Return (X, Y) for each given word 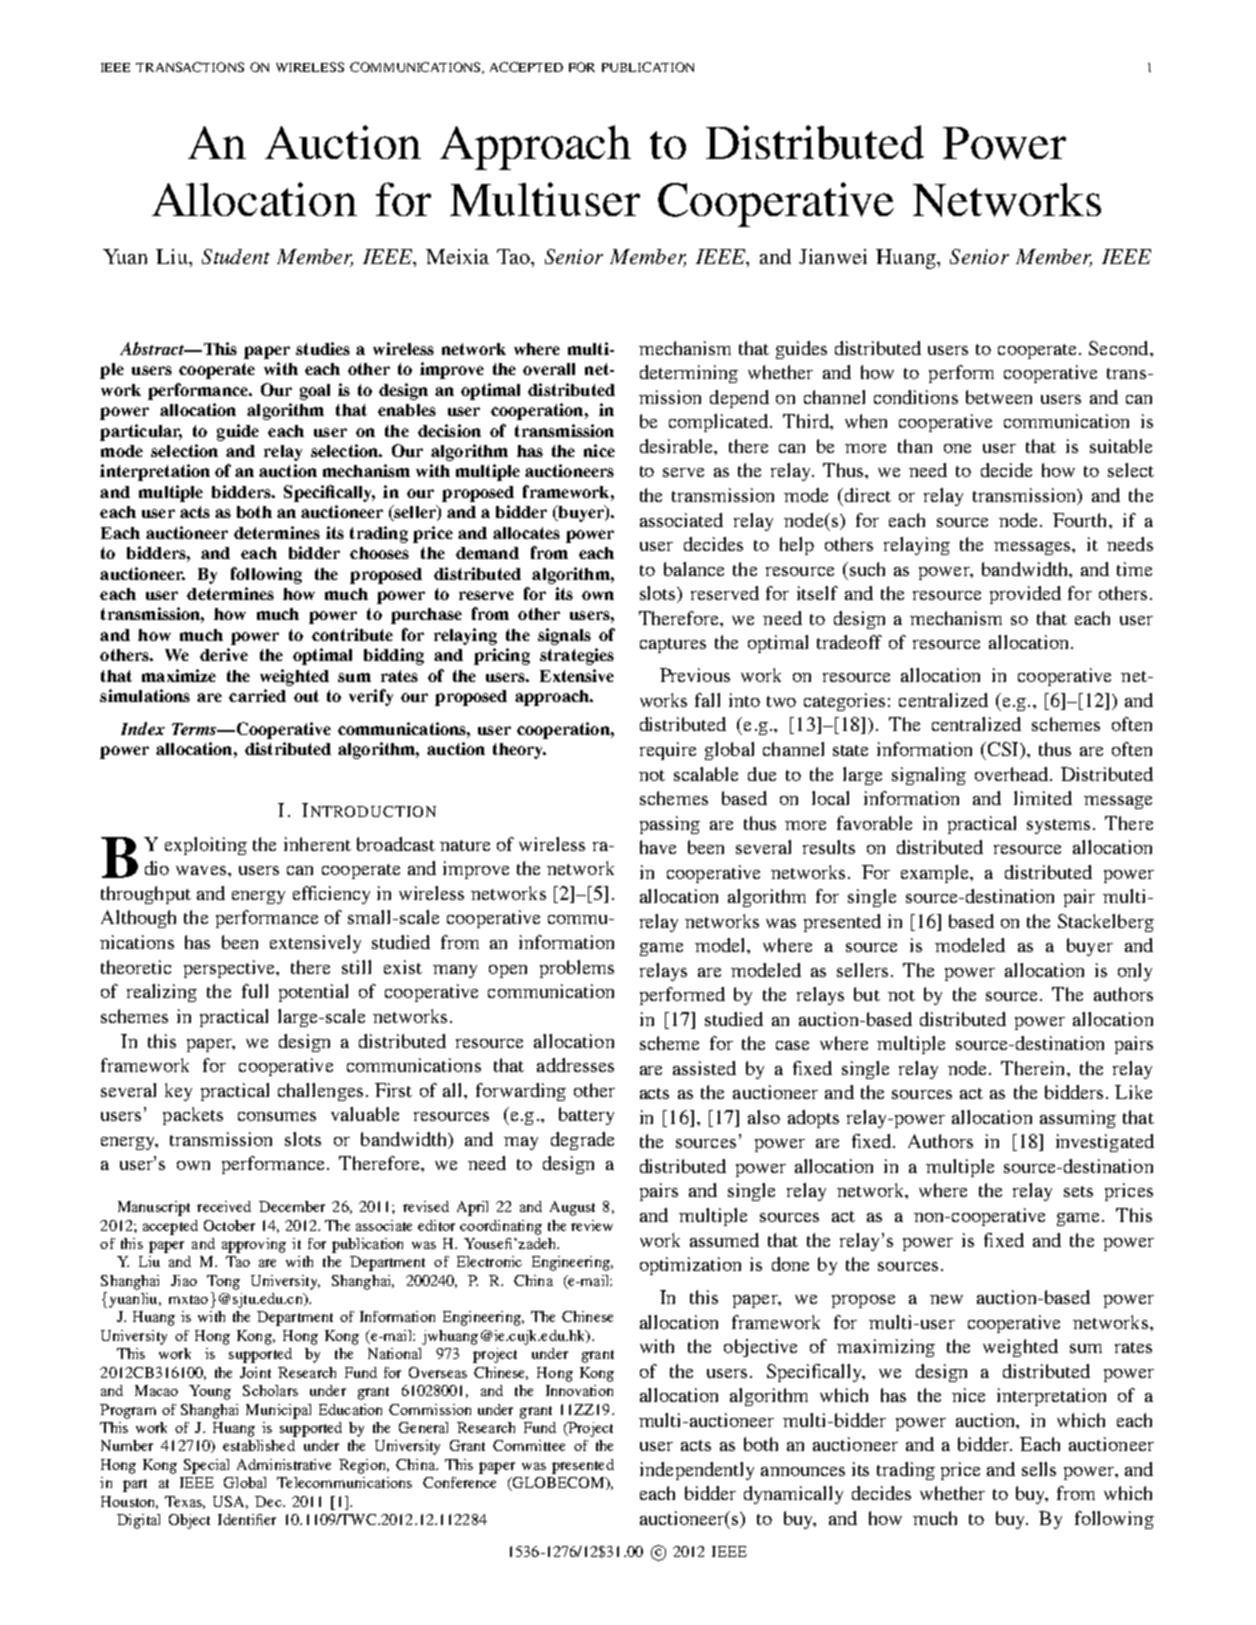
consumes (277, 1116)
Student (236, 256)
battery (586, 1116)
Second (1120, 348)
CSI (1004, 750)
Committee (529, 1445)
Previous (695, 675)
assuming (1078, 1119)
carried (257, 695)
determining (689, 374)
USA (230, 1502)
